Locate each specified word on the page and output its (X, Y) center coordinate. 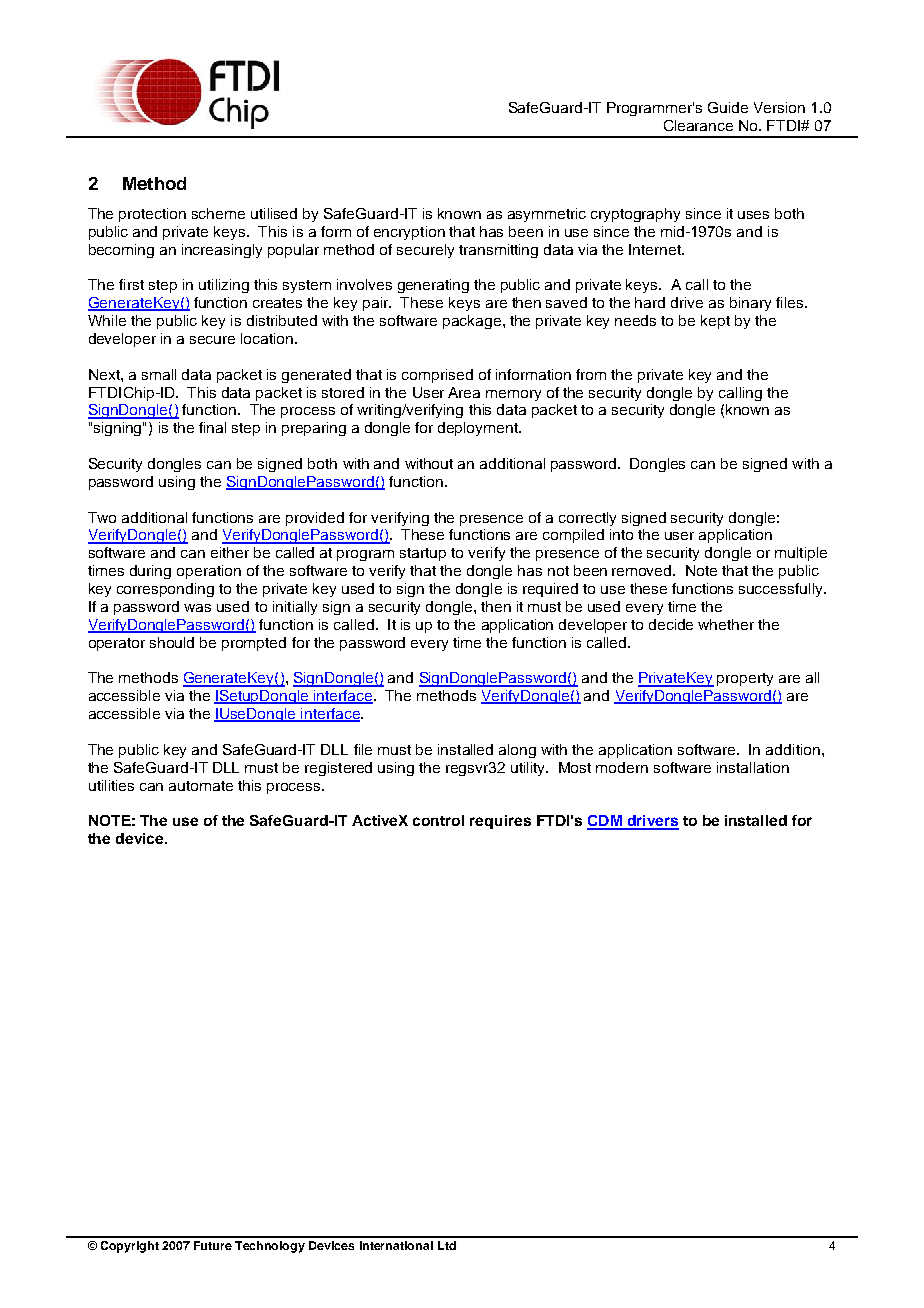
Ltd (447, 1245)
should (172, 642)
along (517, 751)
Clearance (698, 125)
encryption (409, 233)
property (745, 679)
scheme (218, 213)
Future (213, 1245)
